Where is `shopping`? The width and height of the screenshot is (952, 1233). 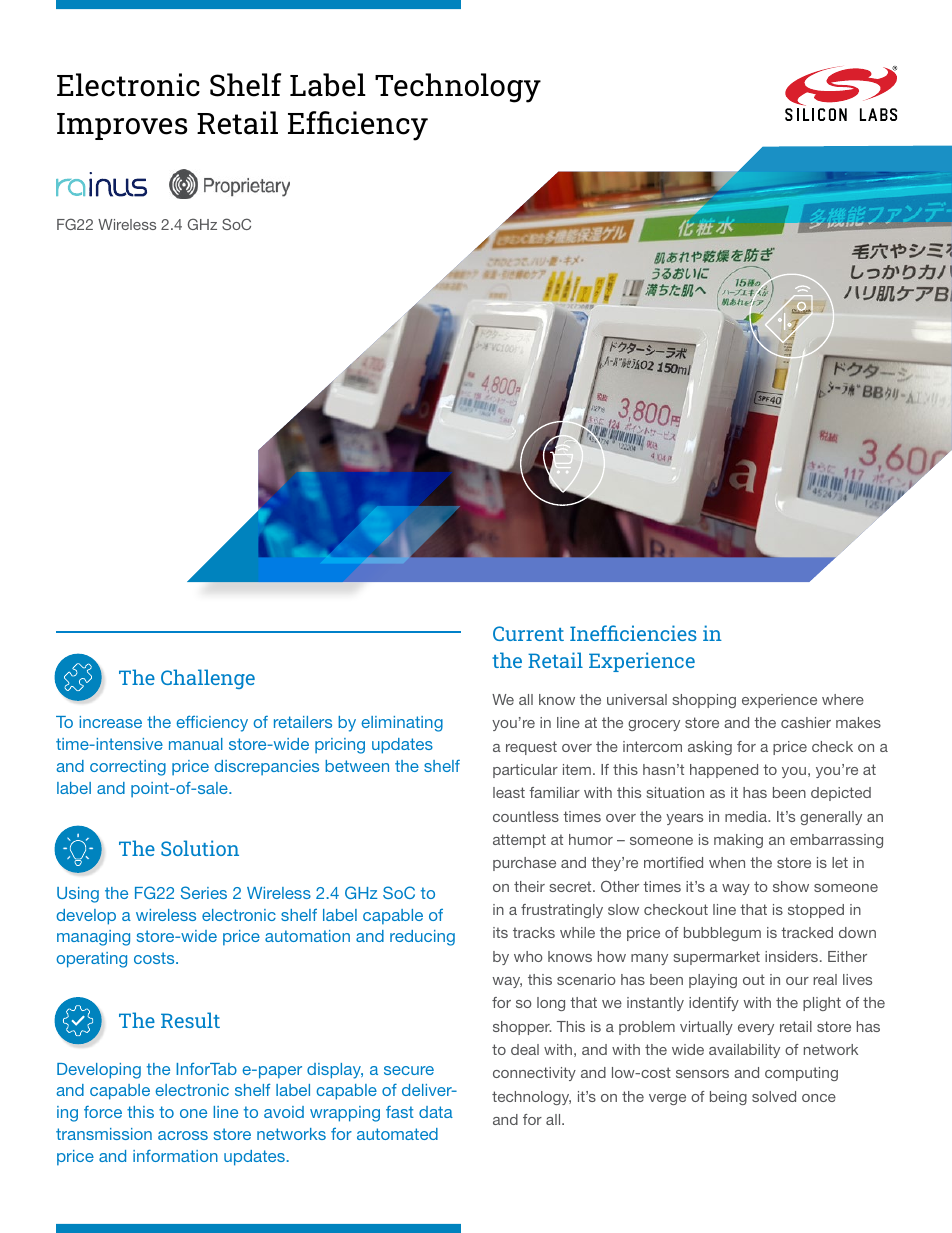 shopping is located at coordinates (704, 701).
